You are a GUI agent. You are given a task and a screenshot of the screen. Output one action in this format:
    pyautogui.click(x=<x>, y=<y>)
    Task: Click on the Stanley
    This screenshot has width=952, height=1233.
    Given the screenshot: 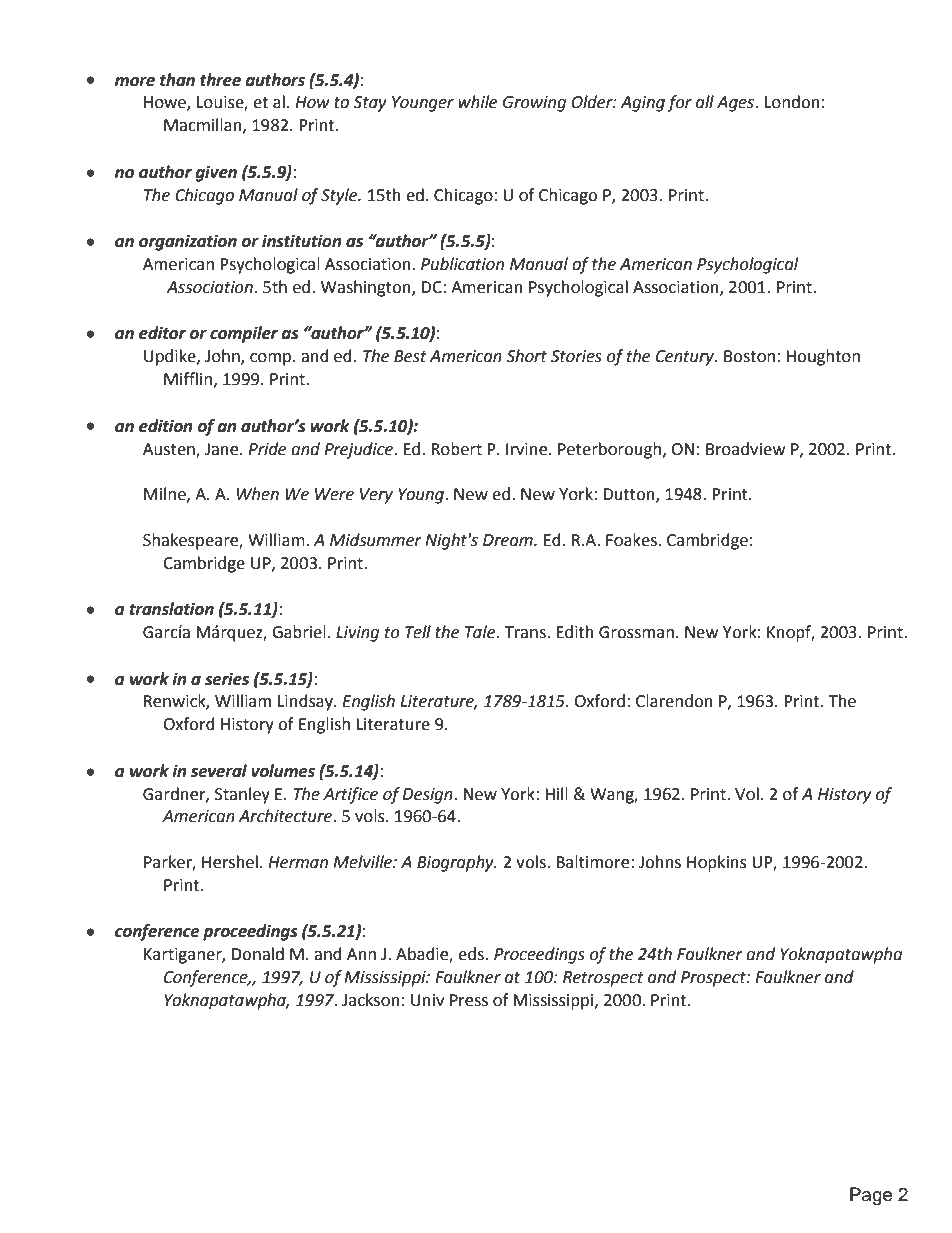 What is the action you would take?
    pyautogui.click(x=242, y=795)
